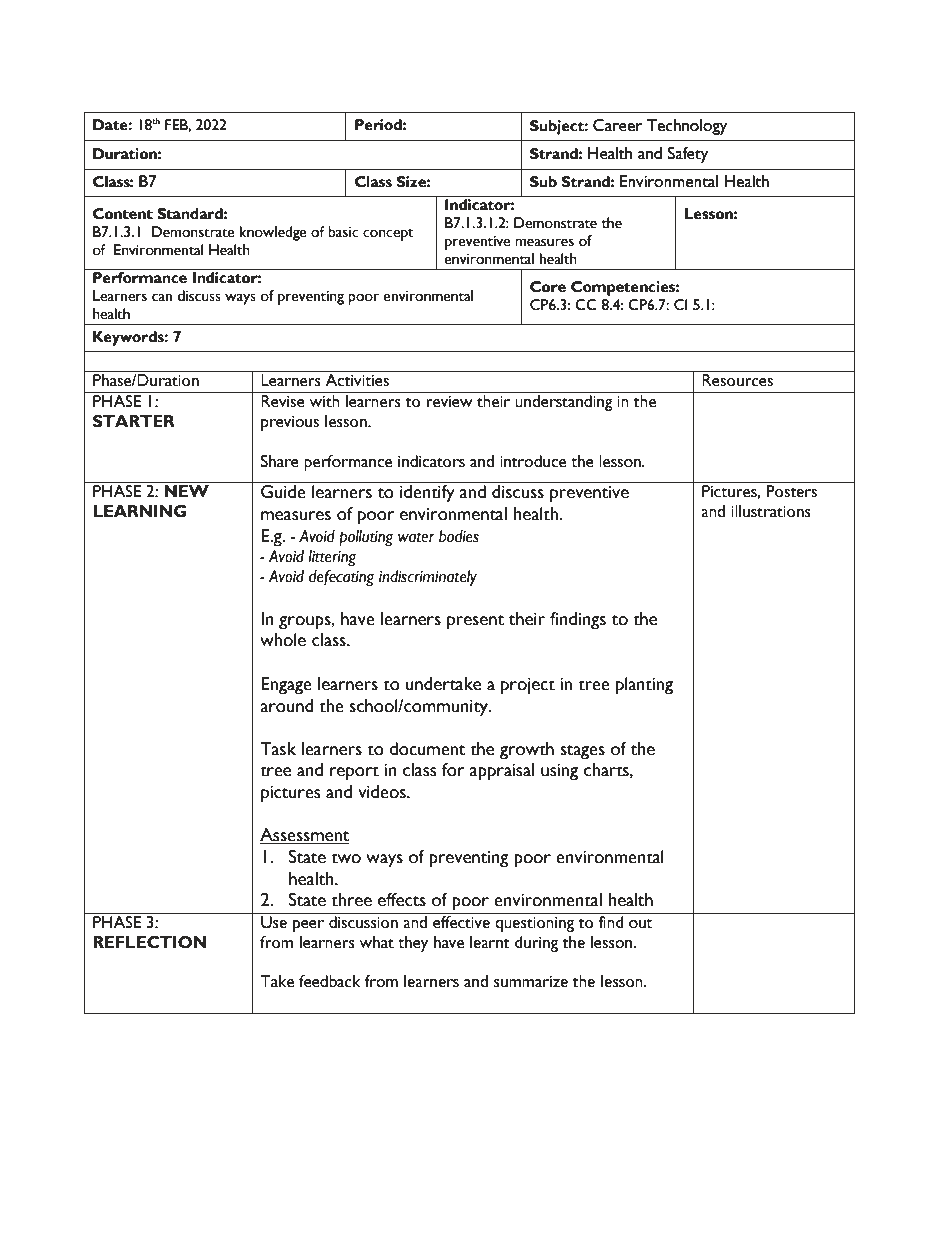  What do you see at coordinates (149, 942) in the screenshot?
I see `REFLECTION` at bounding box center [149, 942].
